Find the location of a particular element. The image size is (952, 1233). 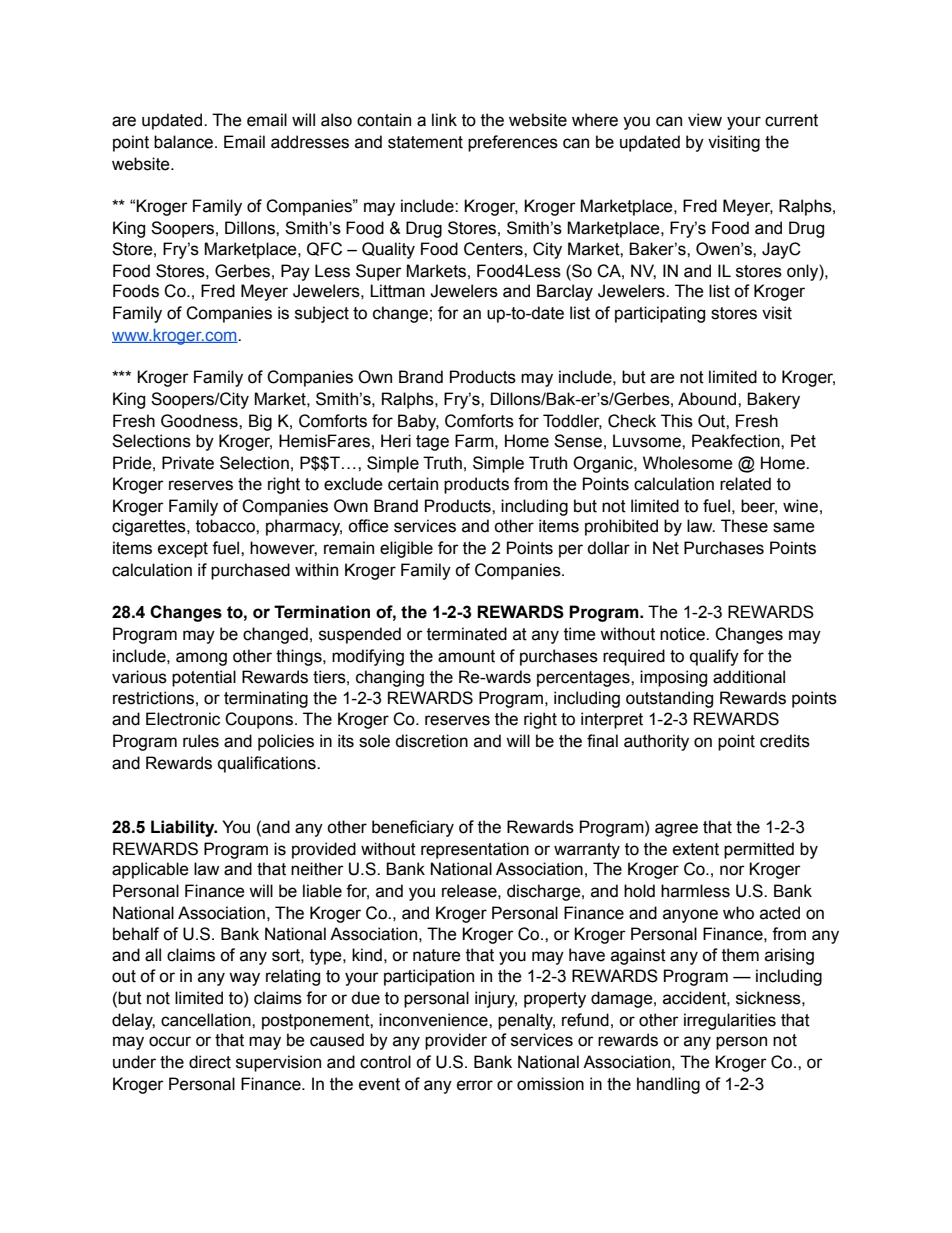

view is located at coordinates (705, 120).
